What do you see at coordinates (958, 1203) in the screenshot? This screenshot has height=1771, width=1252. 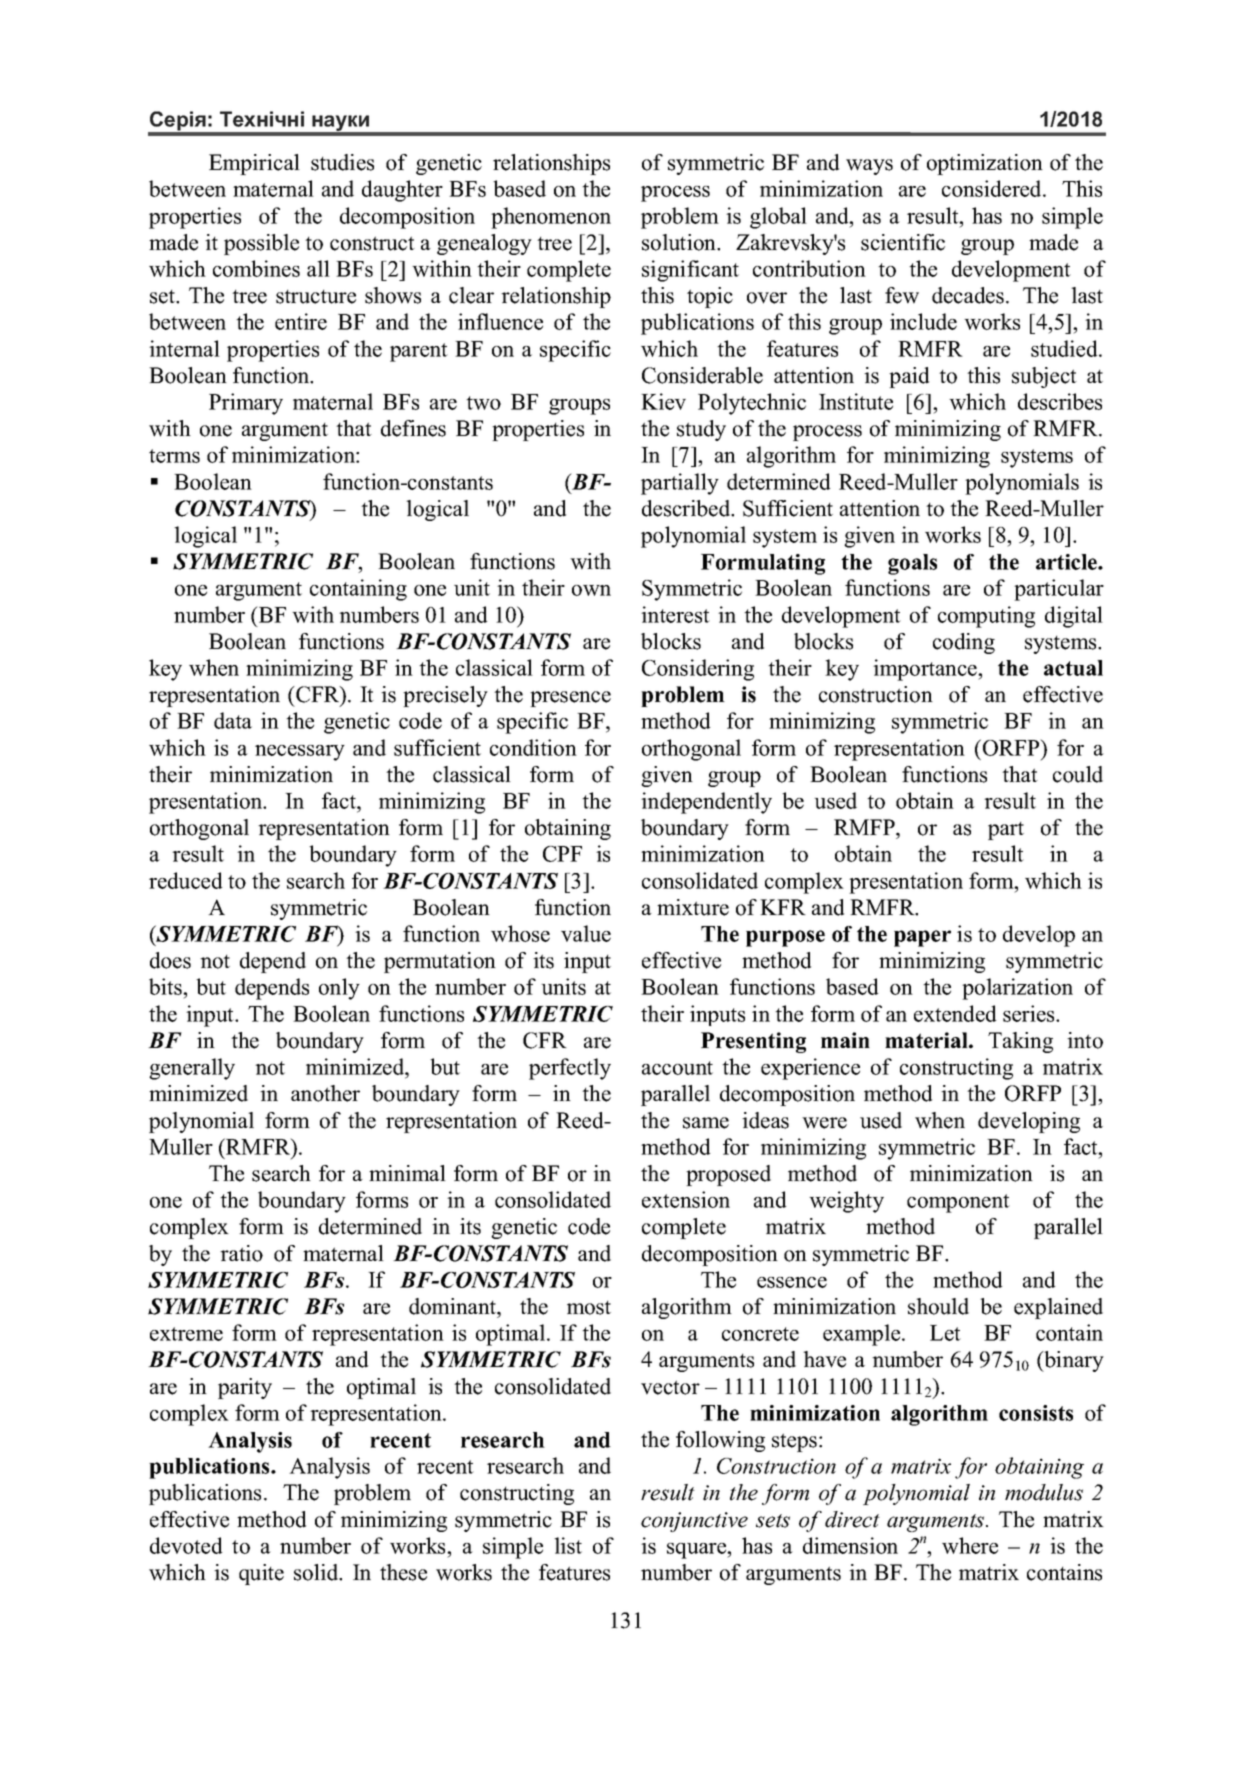 I see `component` at bounding box center [958, 1203].
